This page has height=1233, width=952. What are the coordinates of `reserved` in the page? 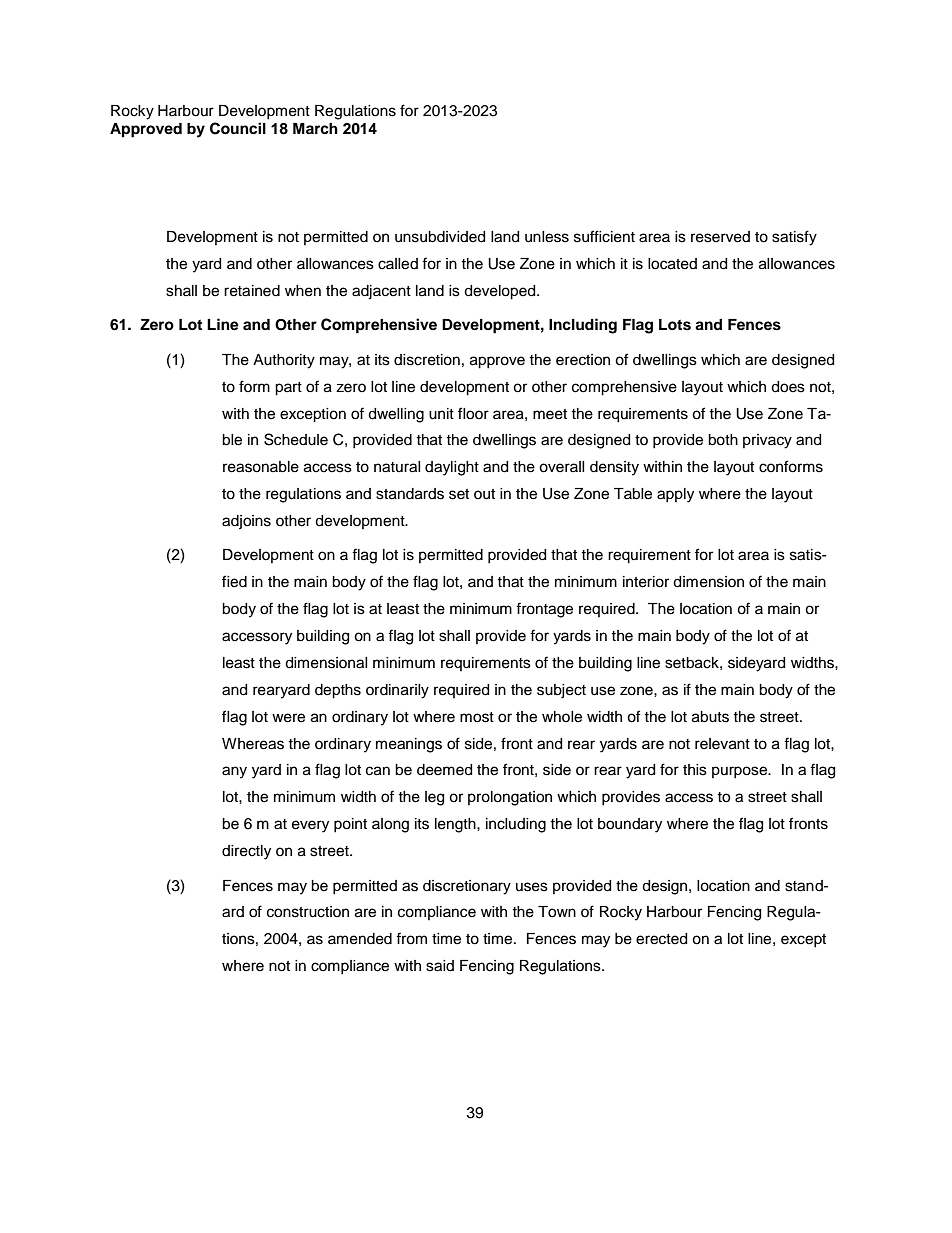 It's located at (720, 237).
